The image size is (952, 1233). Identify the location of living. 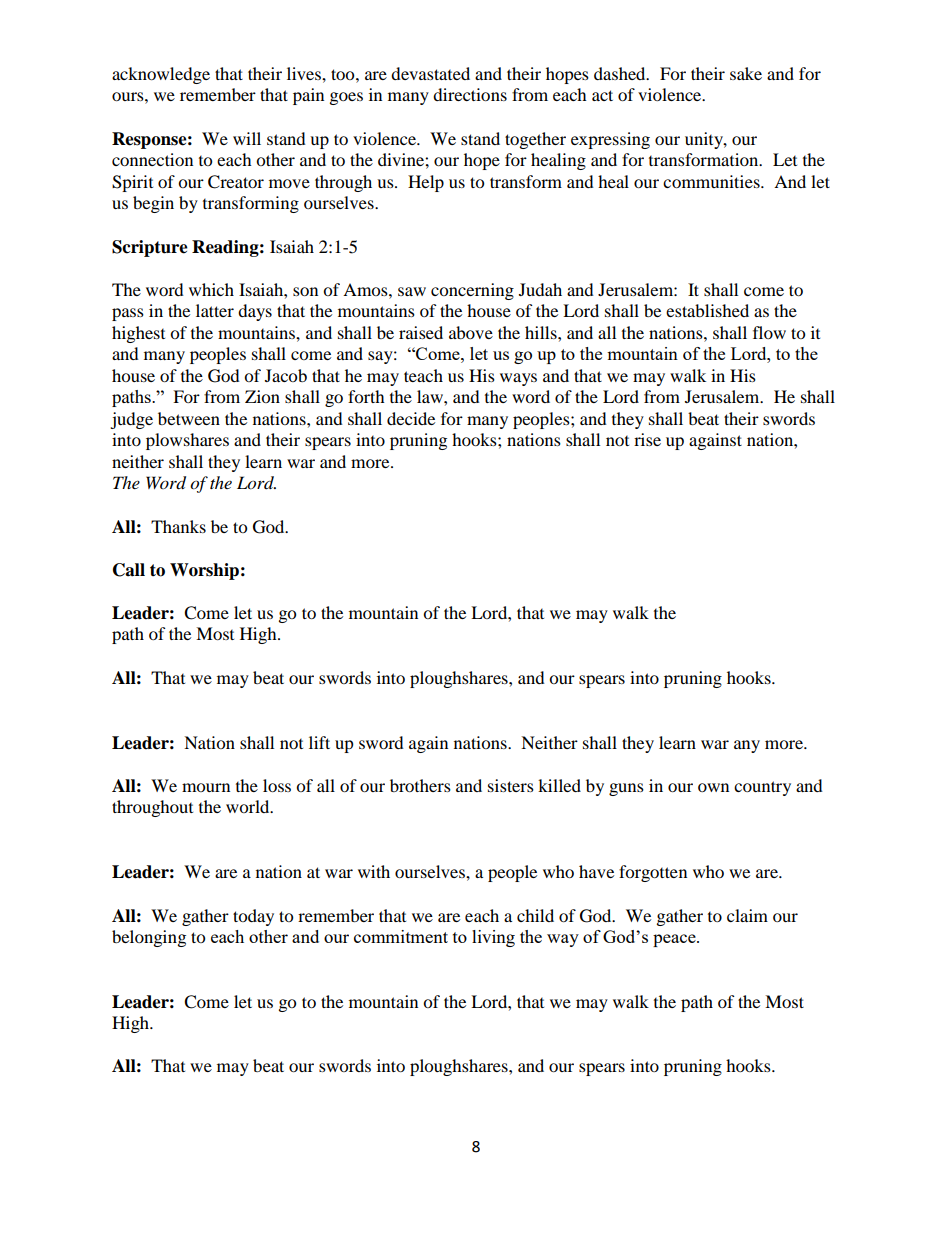
(493, 938).
